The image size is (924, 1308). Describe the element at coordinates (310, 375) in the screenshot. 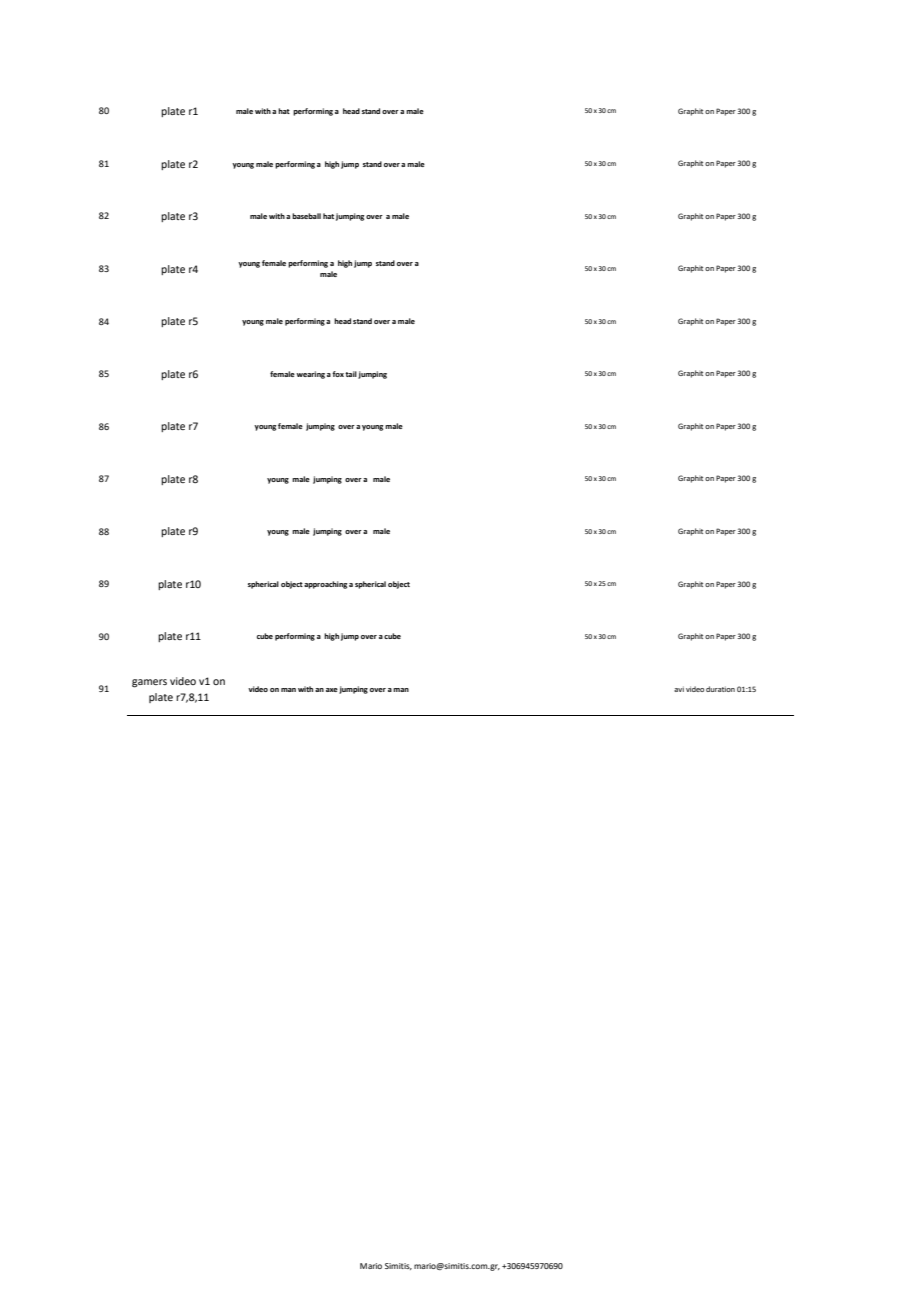

I see `wearing` at that location.
